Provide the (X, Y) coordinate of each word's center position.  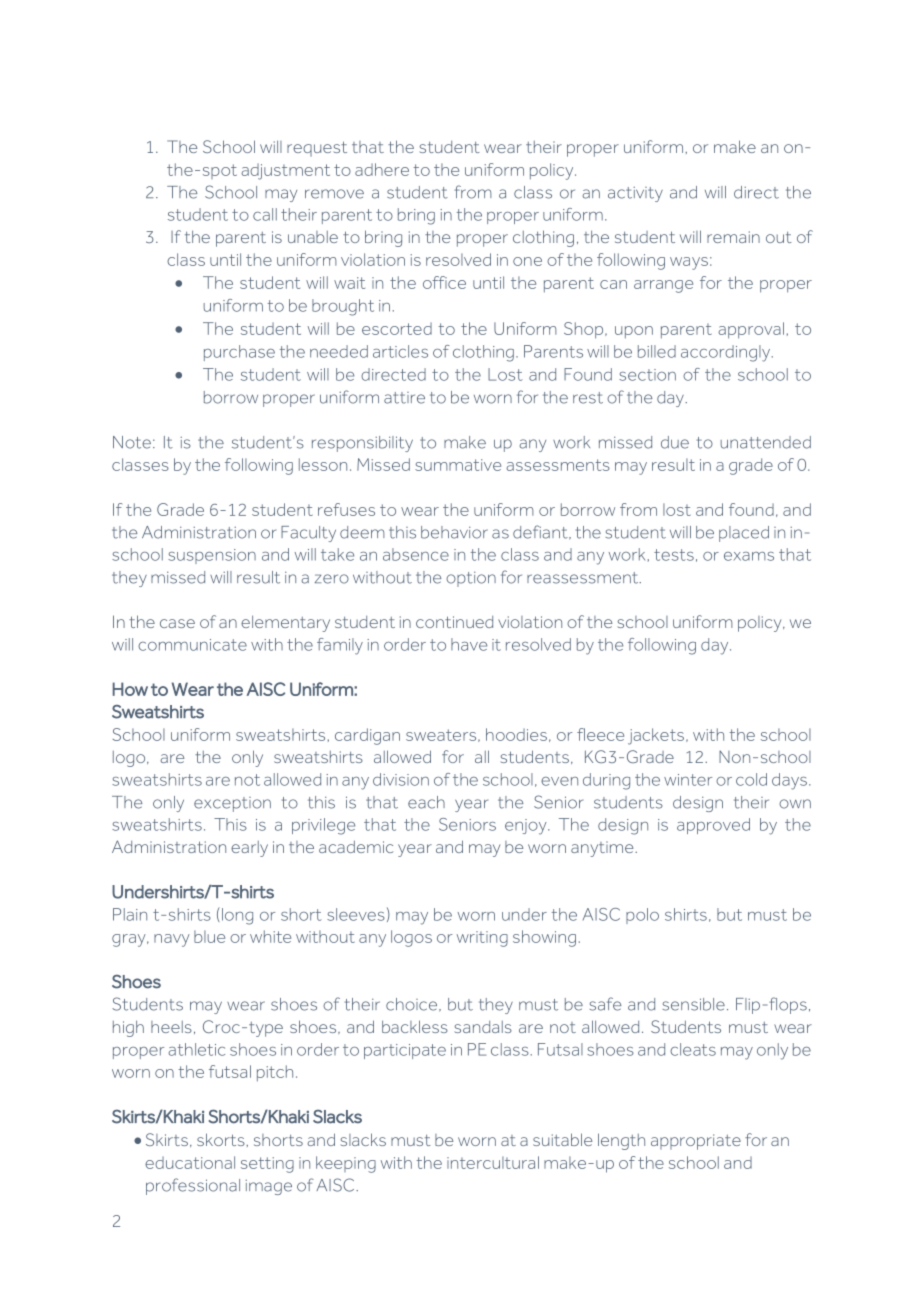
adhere (382, 169)
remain (733, 237)
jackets (656, 736)
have (469, 644)
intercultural (493, 1162)
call (265, 214)
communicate (192, 645)
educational (190, 1162)
